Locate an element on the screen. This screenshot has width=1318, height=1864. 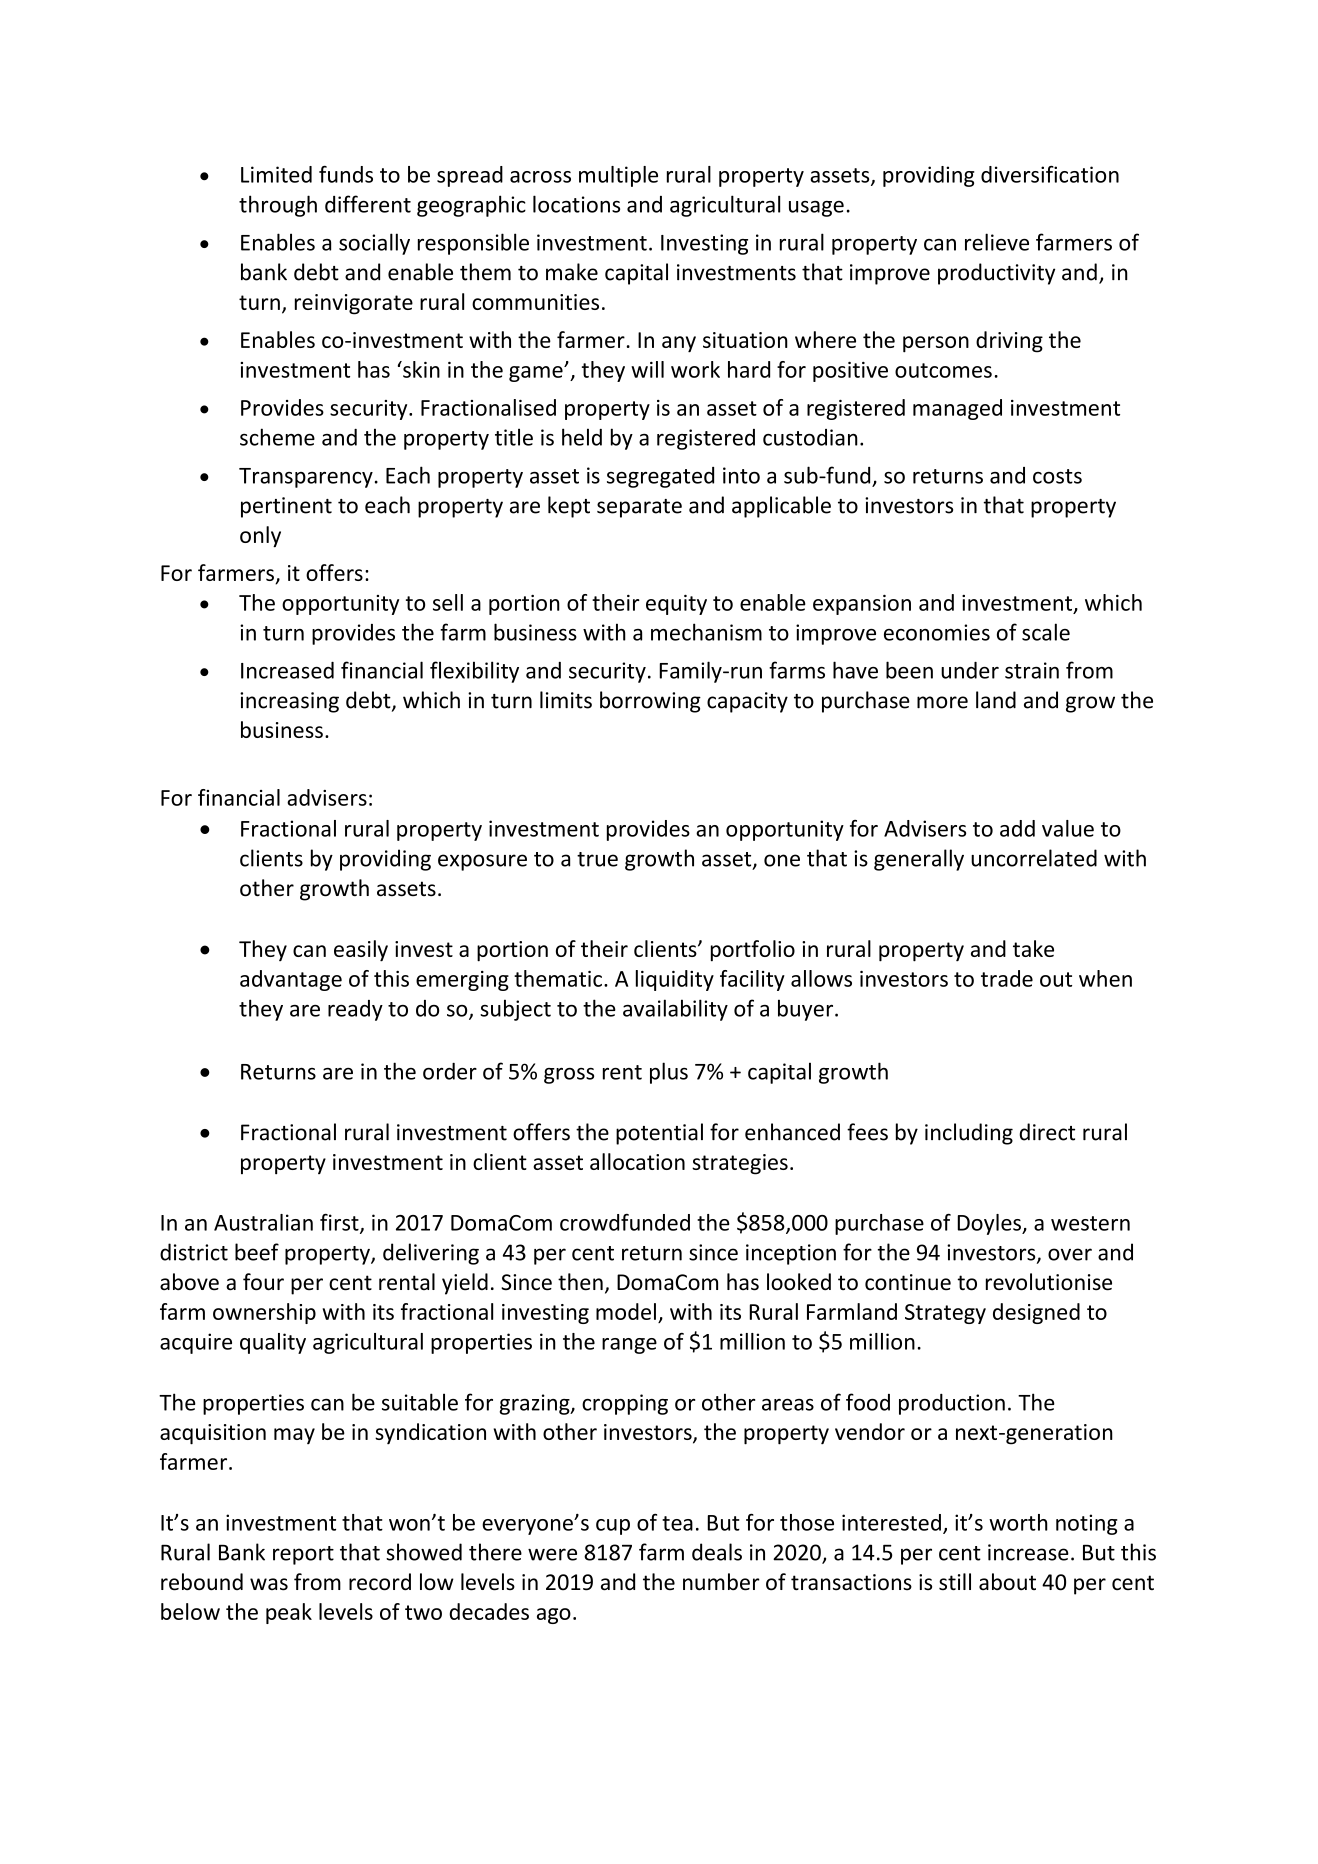
uncorrelated is located at coordinates (1034, 858).
